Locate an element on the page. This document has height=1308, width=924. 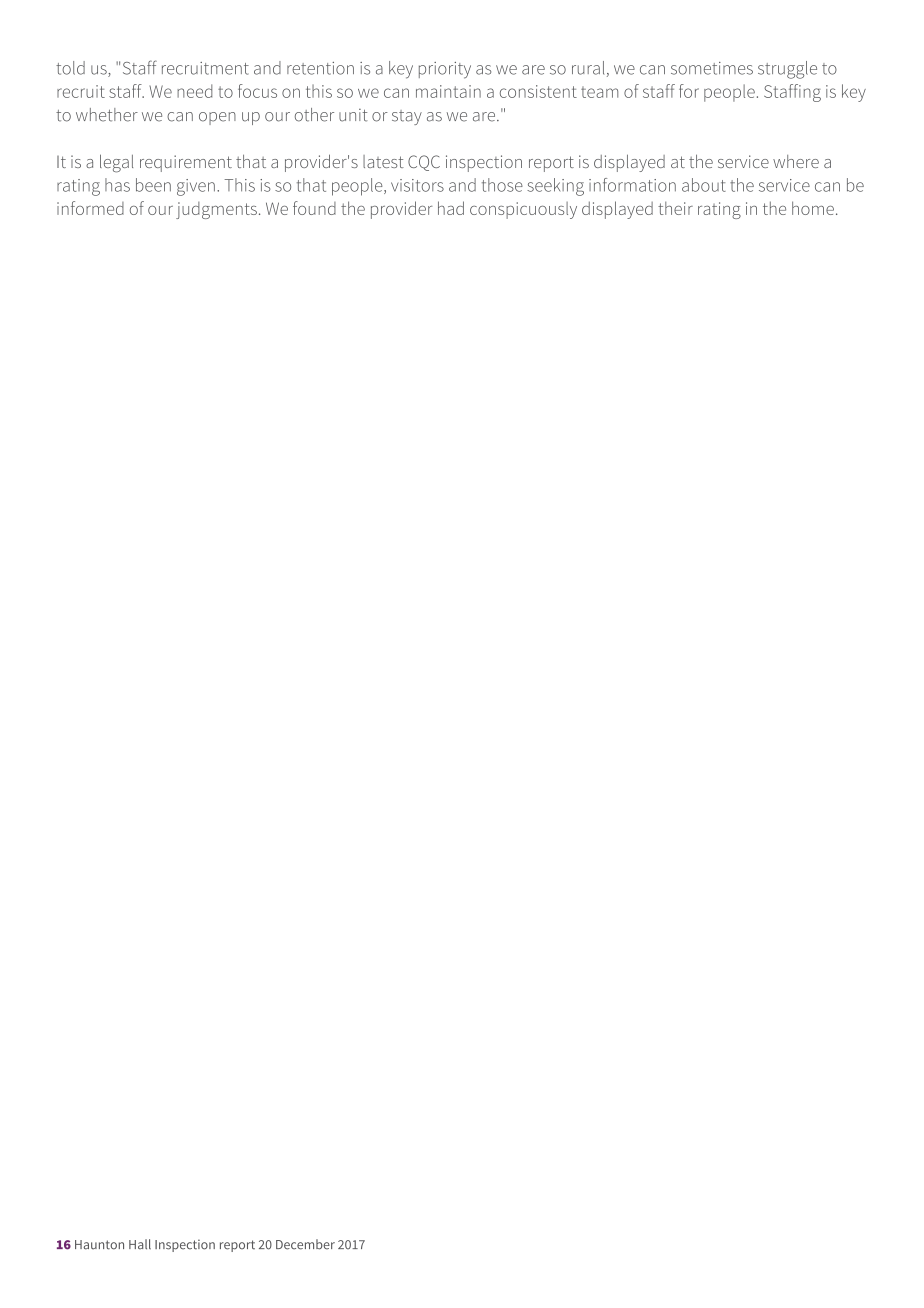
sometimes is located at coordinates (712, 68).
